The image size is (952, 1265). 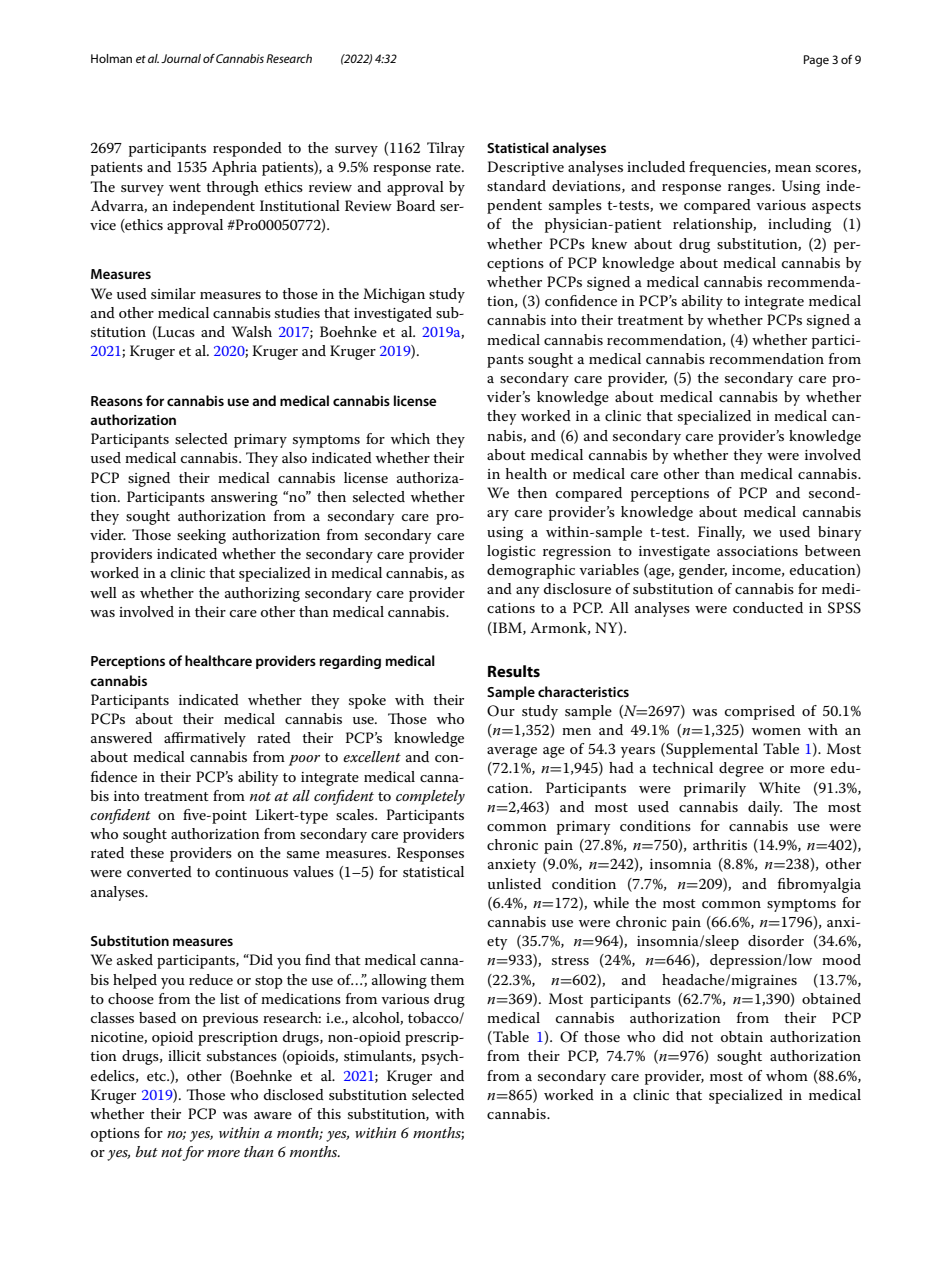 What do you see at coordinates (816, 61) in the screenshot?
I see `Page` at bounding box center [816, 61].
